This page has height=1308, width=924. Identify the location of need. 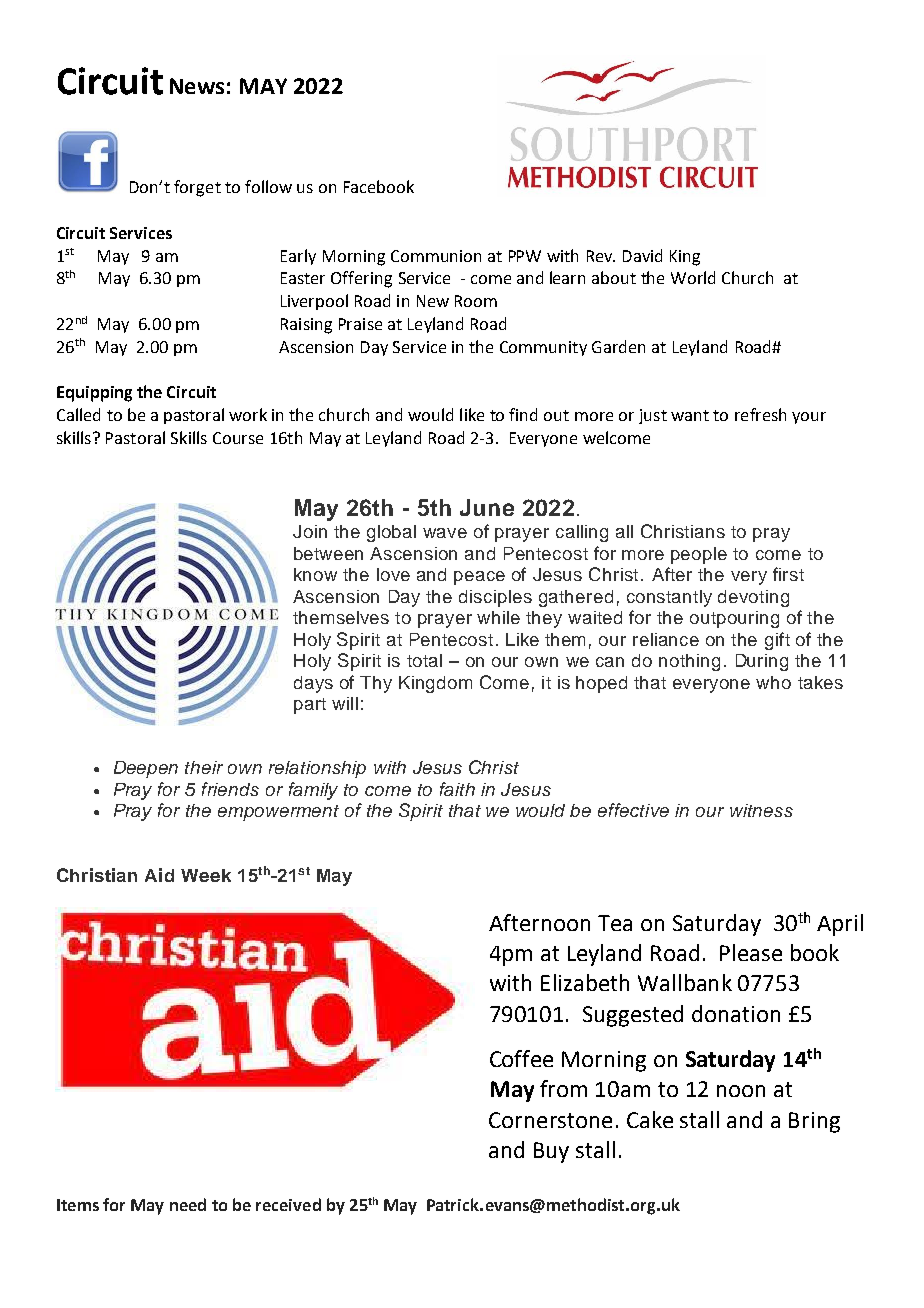
(188, 1204).
